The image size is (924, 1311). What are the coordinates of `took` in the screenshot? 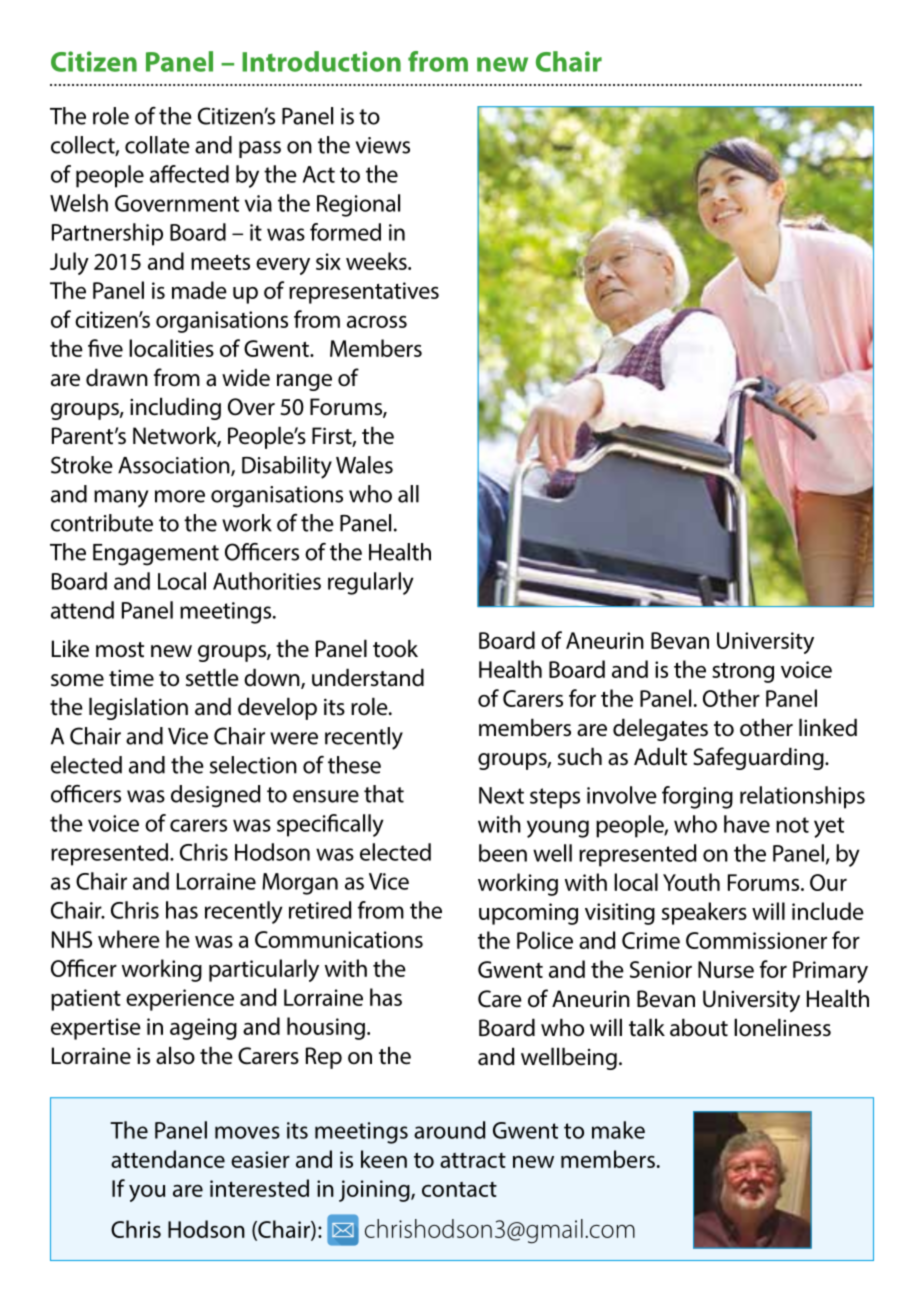 It's located at (395, 648).
